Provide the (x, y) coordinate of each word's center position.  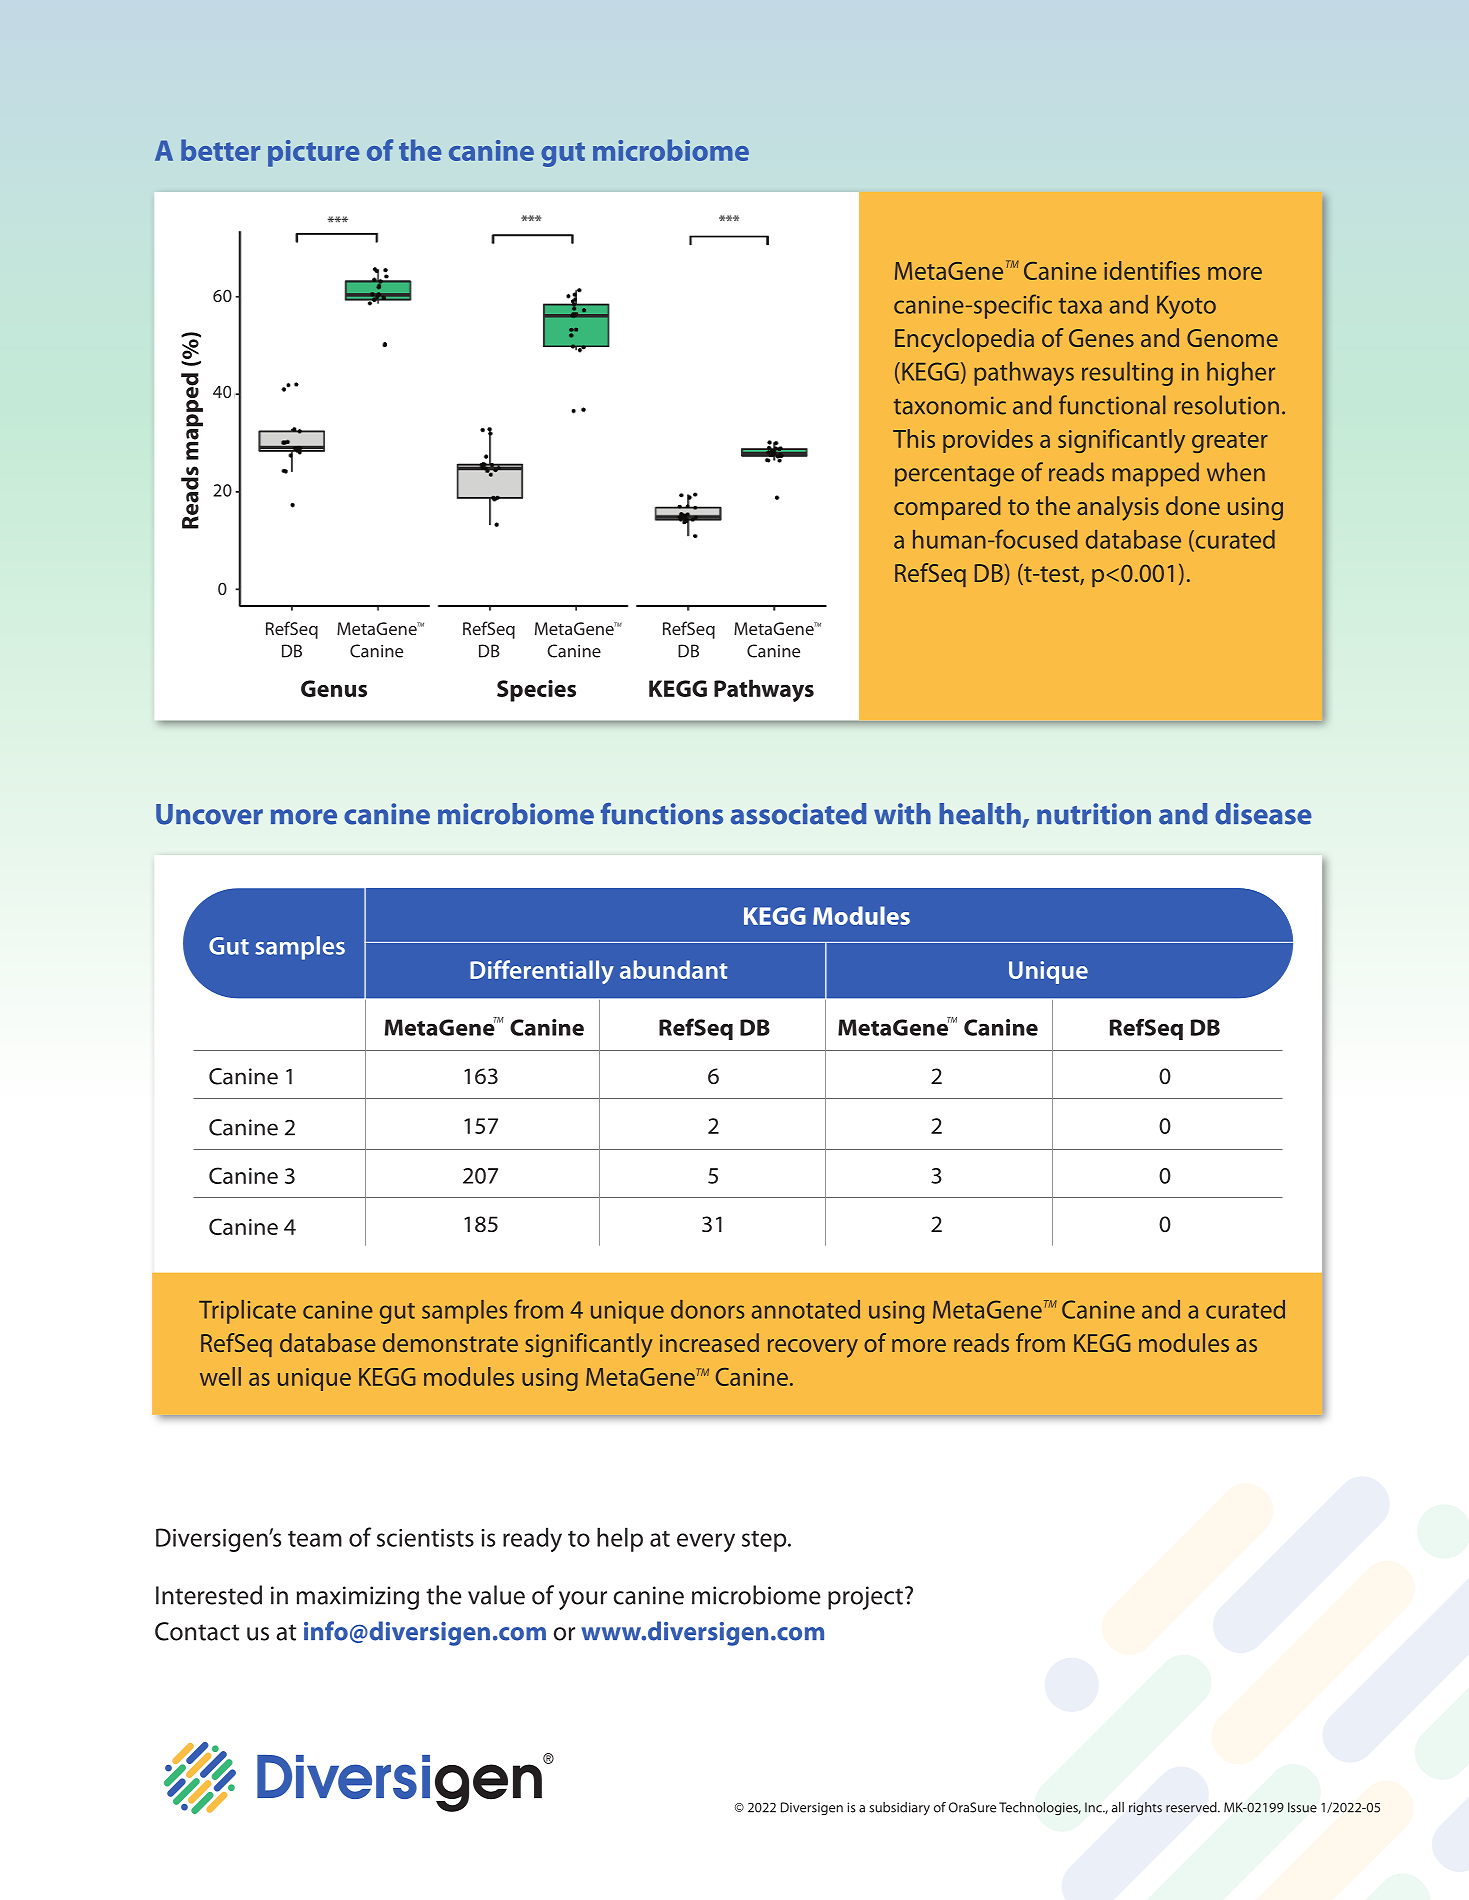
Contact (197, 1631)
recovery (813, 1348)
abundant (673, 969)
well (220, 1376)
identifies (1152, 270)
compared (947, 508)
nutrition (1094, 814)
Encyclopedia (964, 340)
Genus (334, 688)
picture (313, 153)
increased (709, 1342)
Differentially (542, 972)
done (1193, 505)
